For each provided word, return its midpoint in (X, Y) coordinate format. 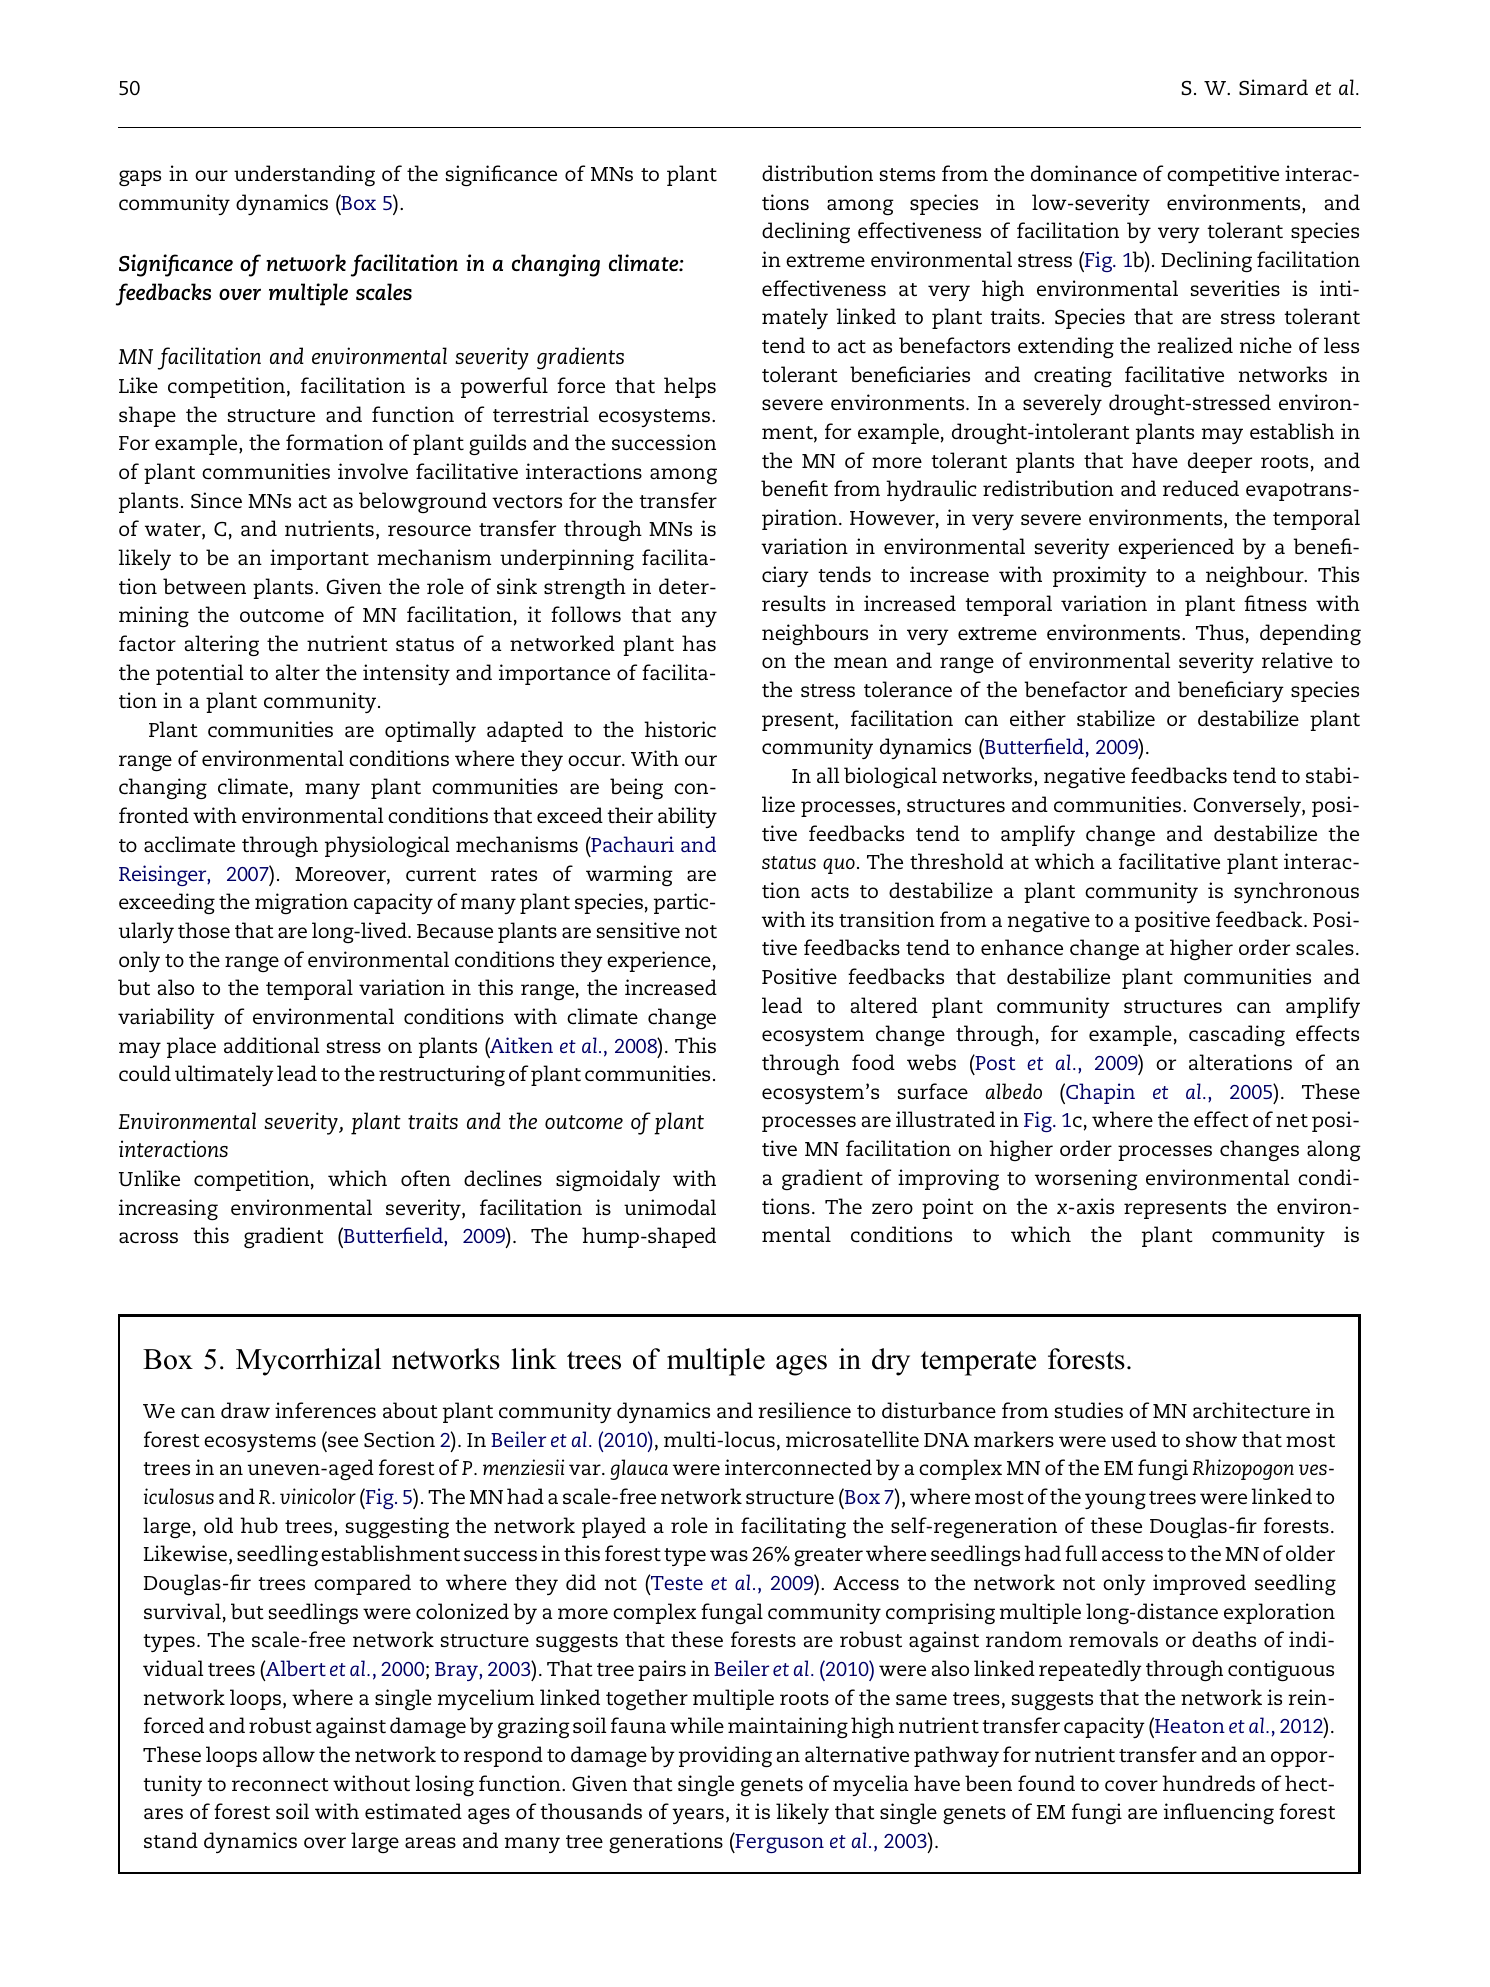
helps (690, 387)
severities (1235, 288)
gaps (140, 178)
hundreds (1208, 1783)
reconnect (280, 1784)
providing (725, 1757)
